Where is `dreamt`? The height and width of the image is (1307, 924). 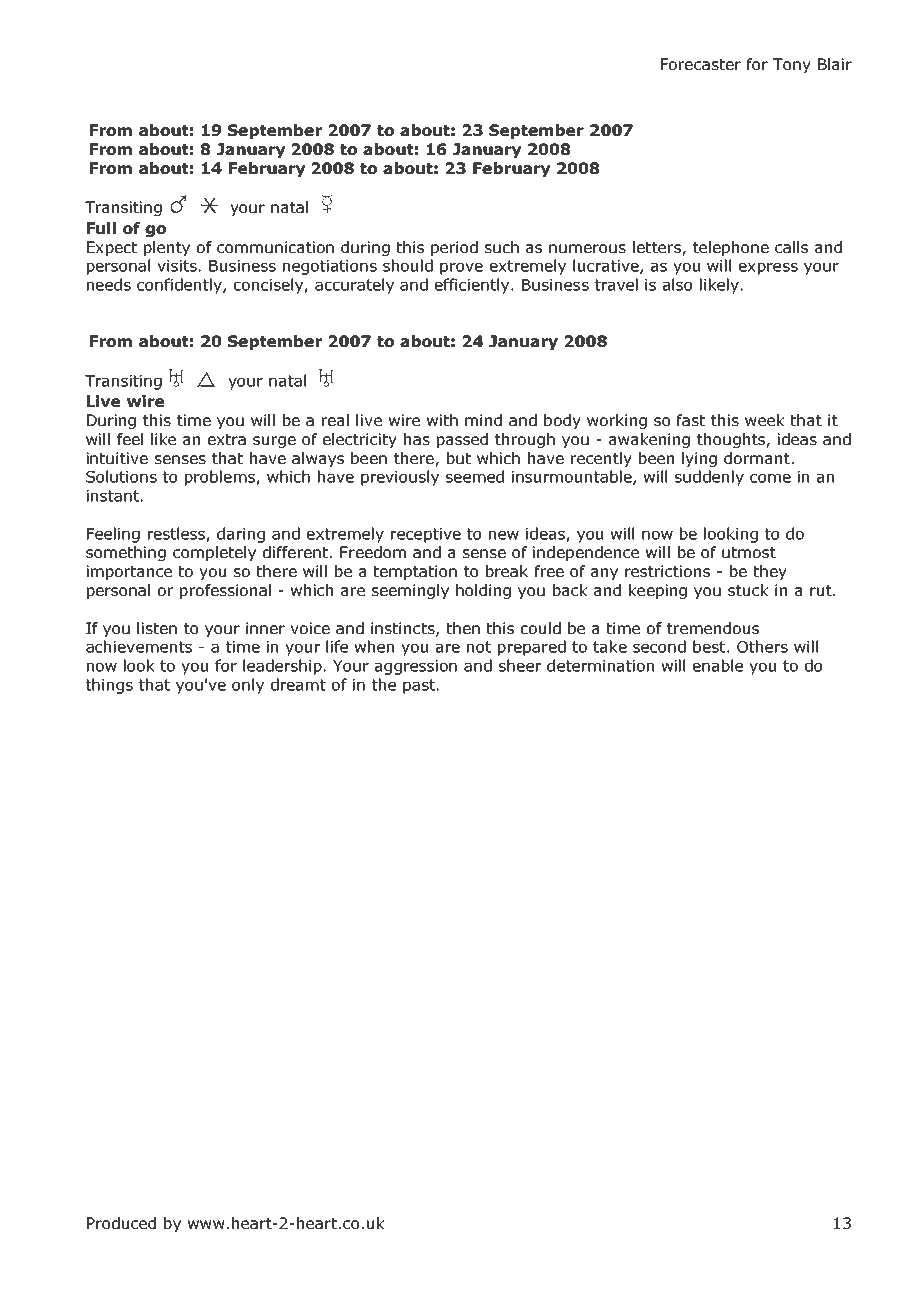
dreamt is located at coordinates (298, 684).
